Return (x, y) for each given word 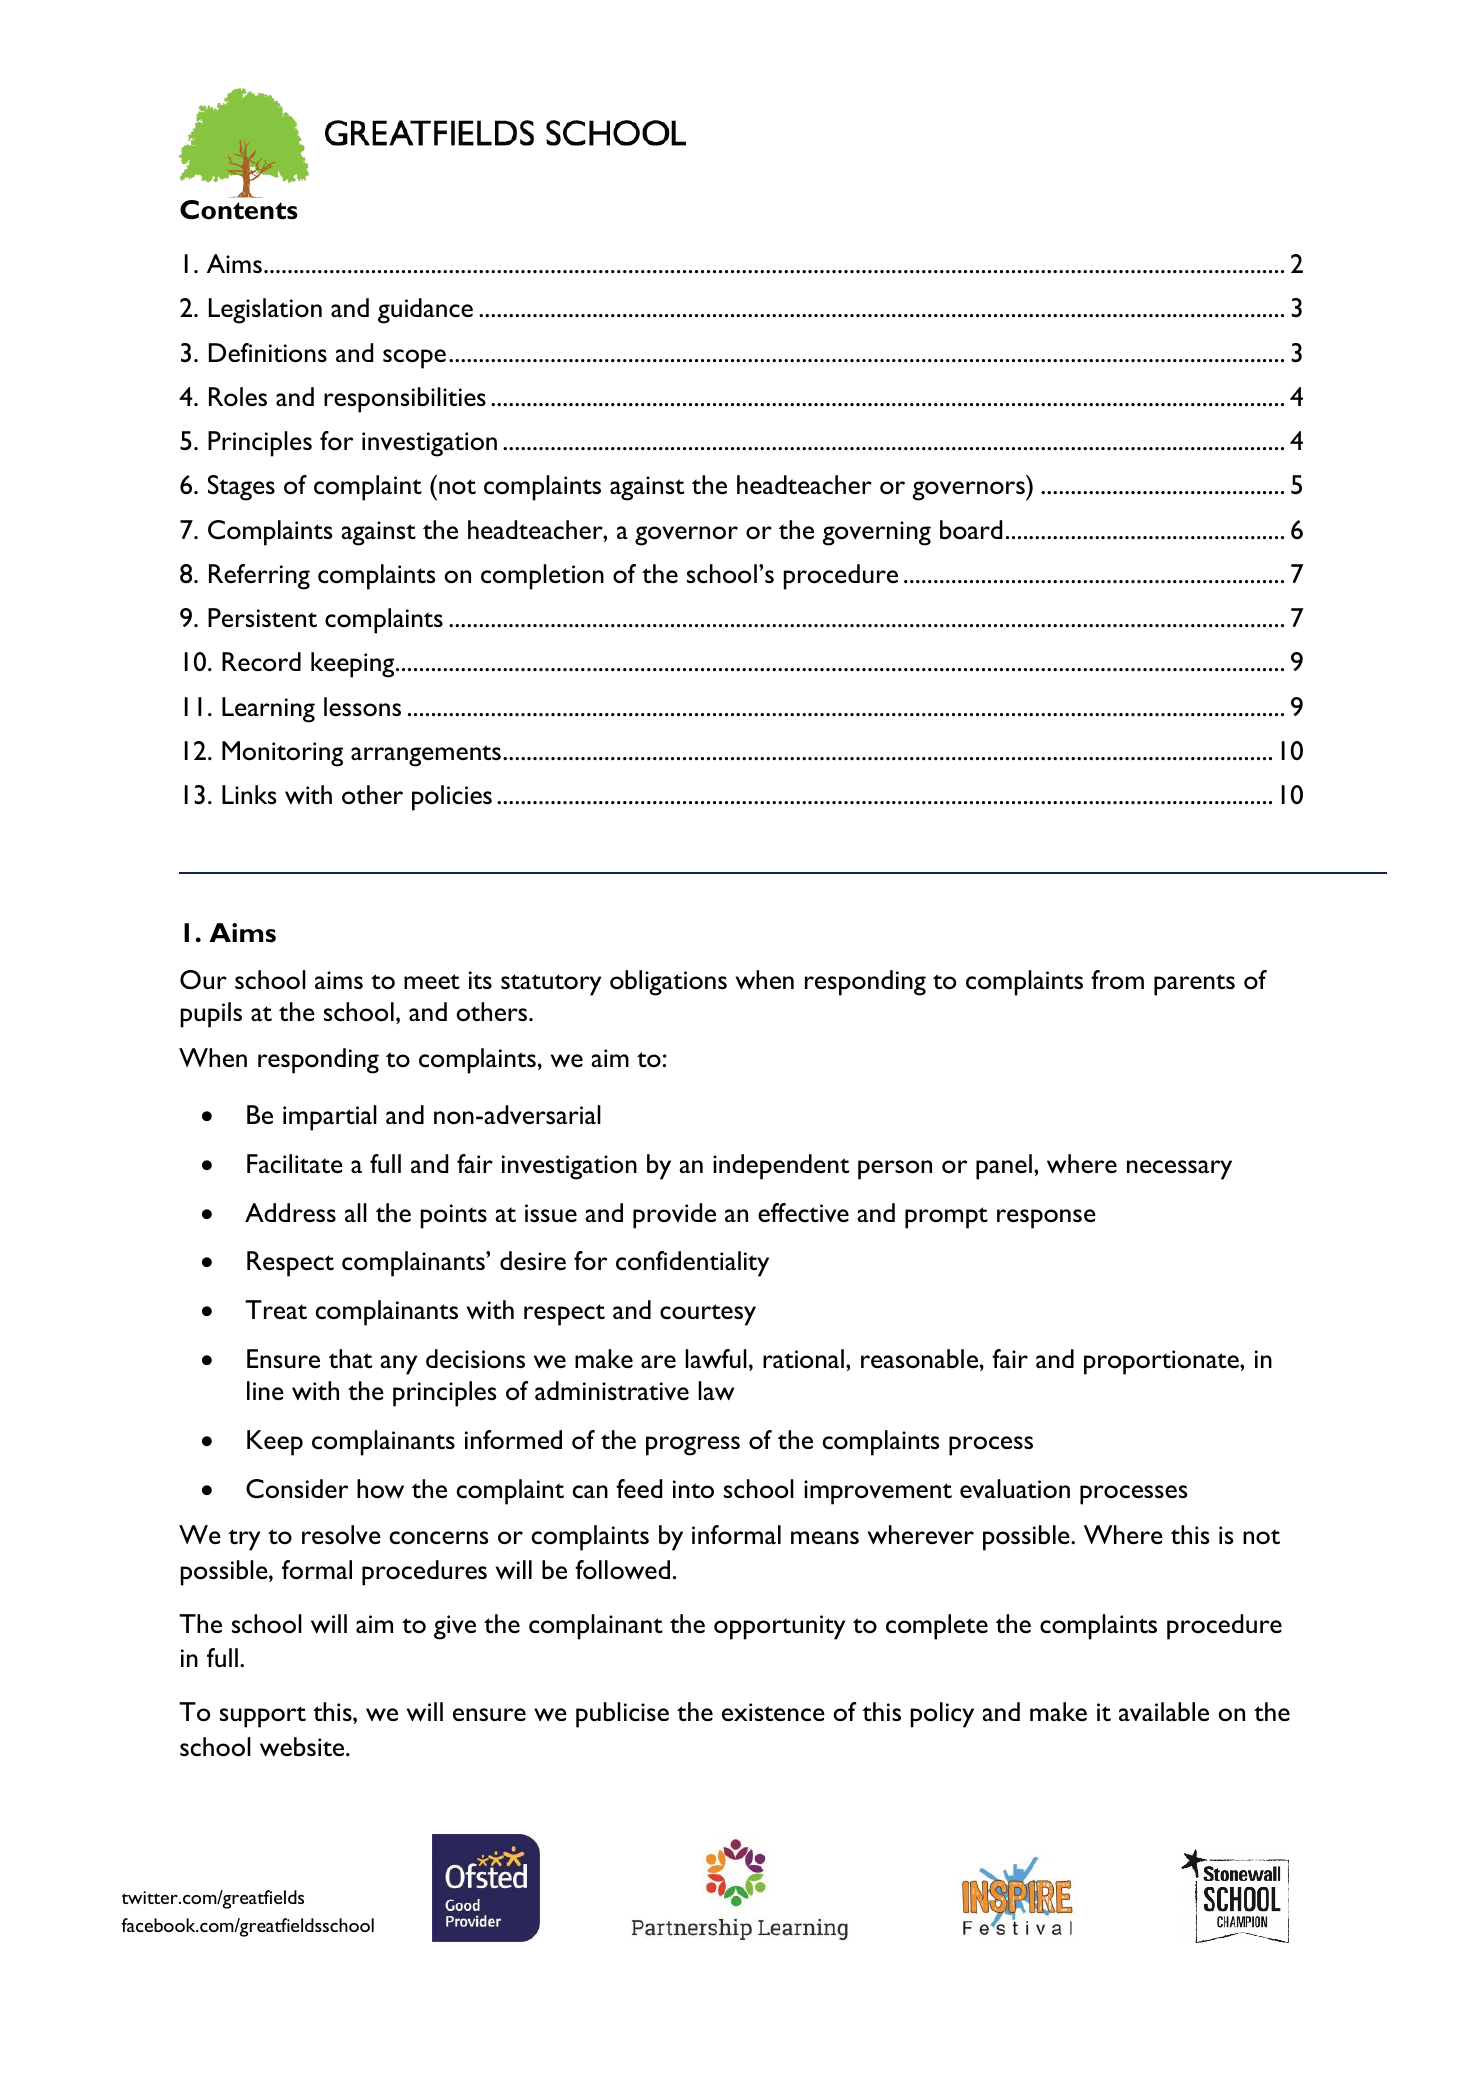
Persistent (262, 617)
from (1117, 980)
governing (876, 533)
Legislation (265, 311)
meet (432, 981)
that (350, 1358)
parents (1194, 985)
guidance (425, 311)
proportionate (1162, 1362)
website (303, 1746)
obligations (668, 983)
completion (542, 577)
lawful (716, 1358)
